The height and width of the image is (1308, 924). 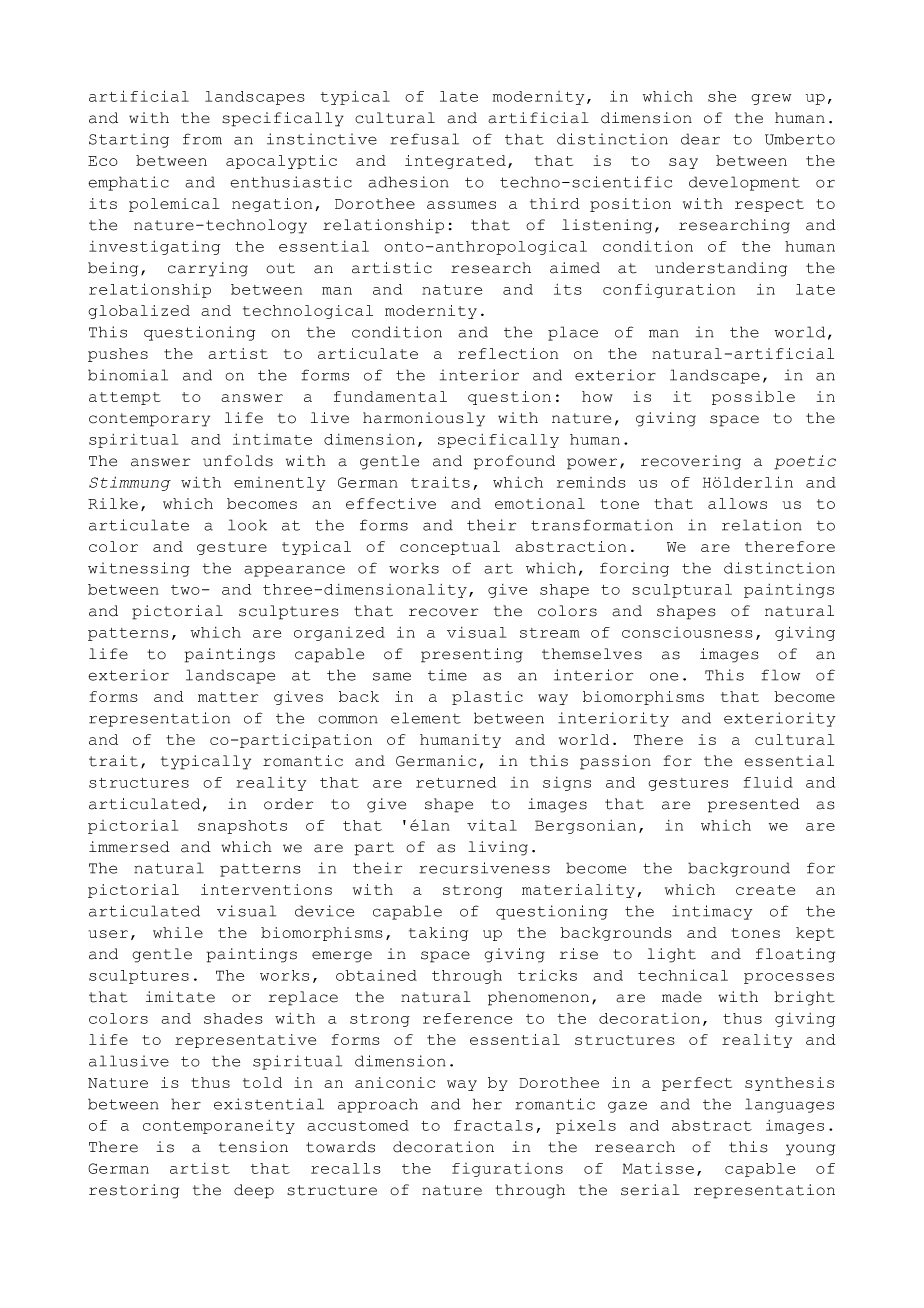 What do you see at coordinates (712, 912) in the image?
I see `intimacy` at bounding box center [712, 912].
